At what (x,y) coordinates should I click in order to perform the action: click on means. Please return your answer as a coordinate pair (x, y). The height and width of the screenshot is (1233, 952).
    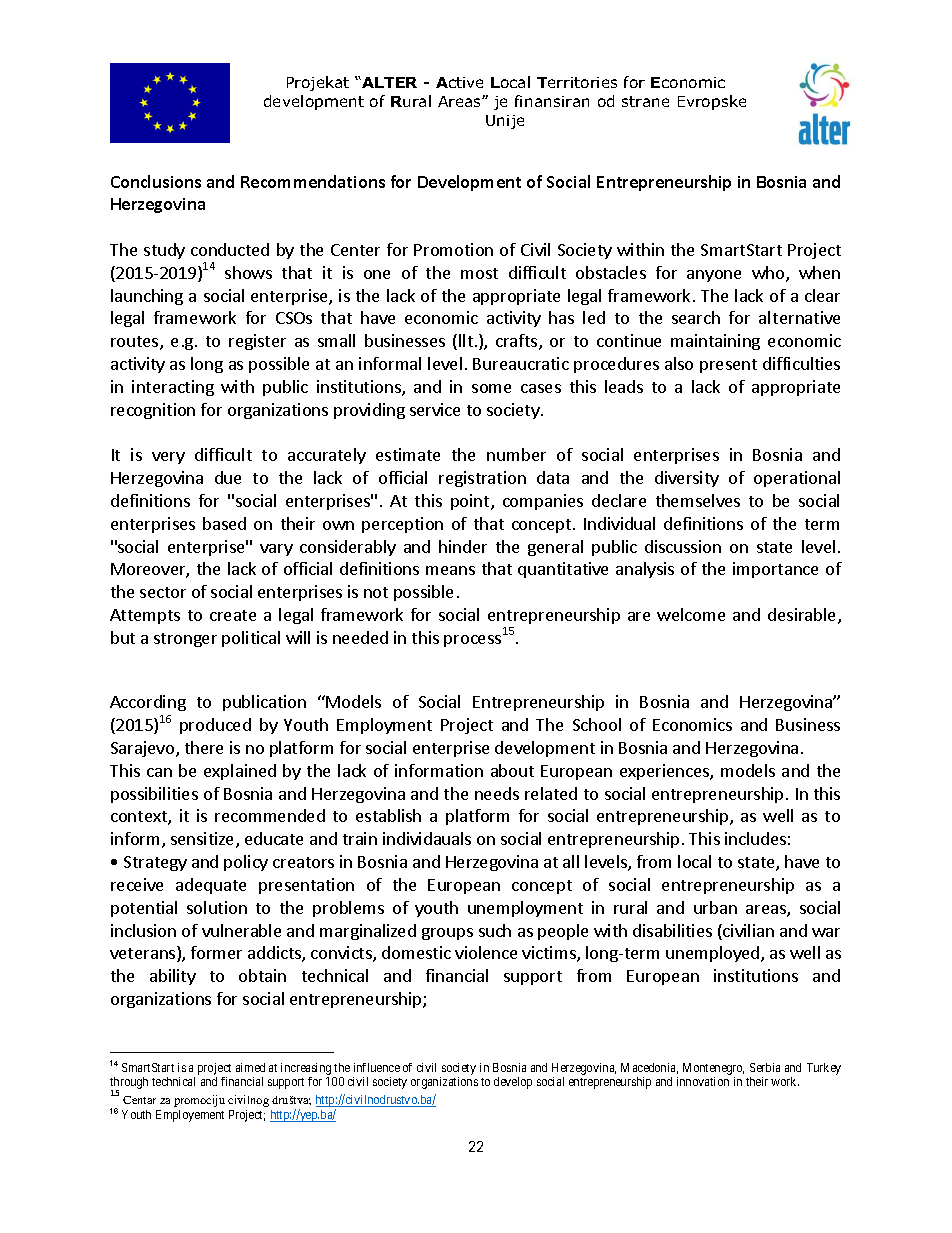
    Looking at the image, I should click on (450, 570).
